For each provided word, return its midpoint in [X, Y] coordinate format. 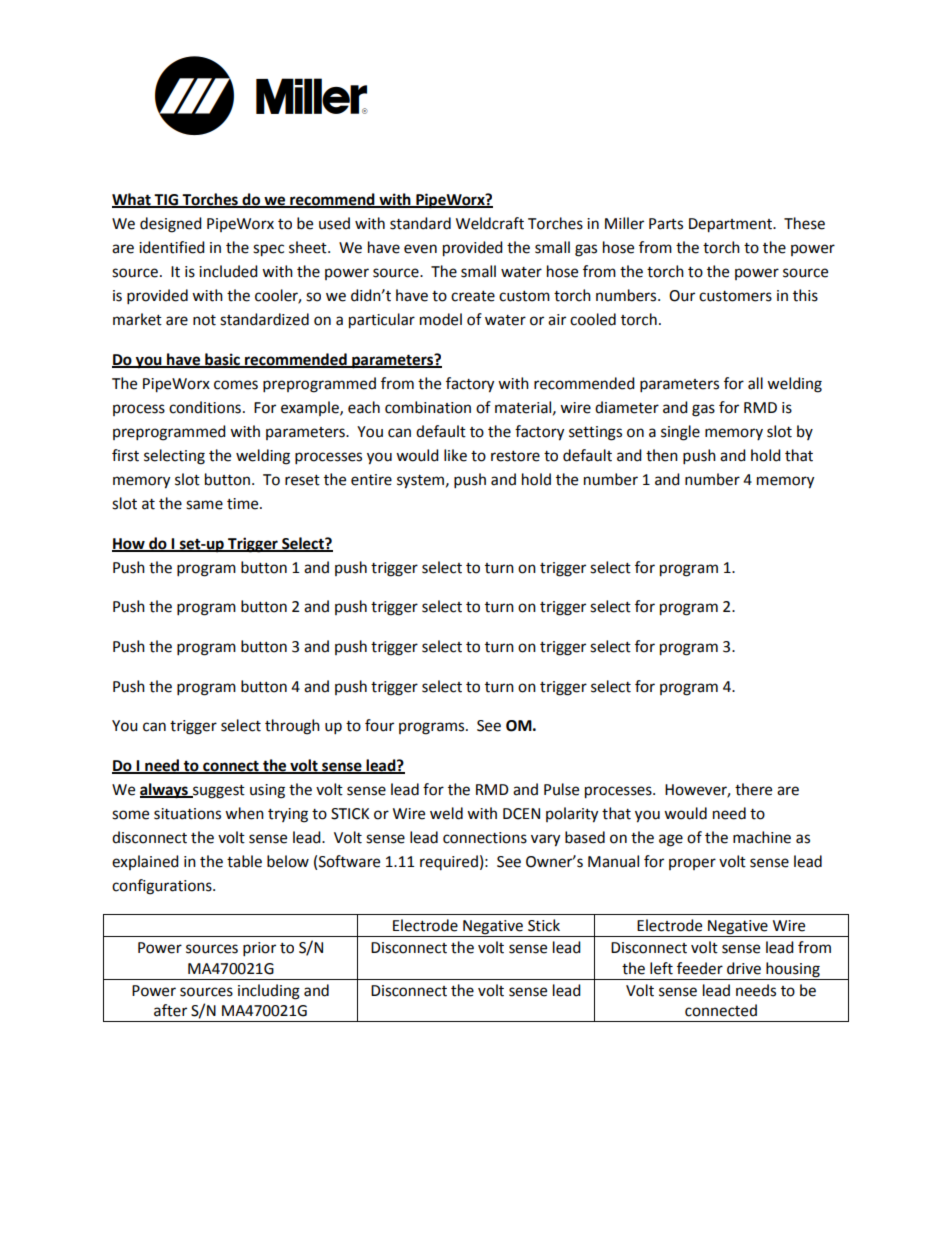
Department [732, 225]
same [204, 505]
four [379, 725]
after [170, 1010]
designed [171, 225]
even [420, 249]
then [662, 455]
